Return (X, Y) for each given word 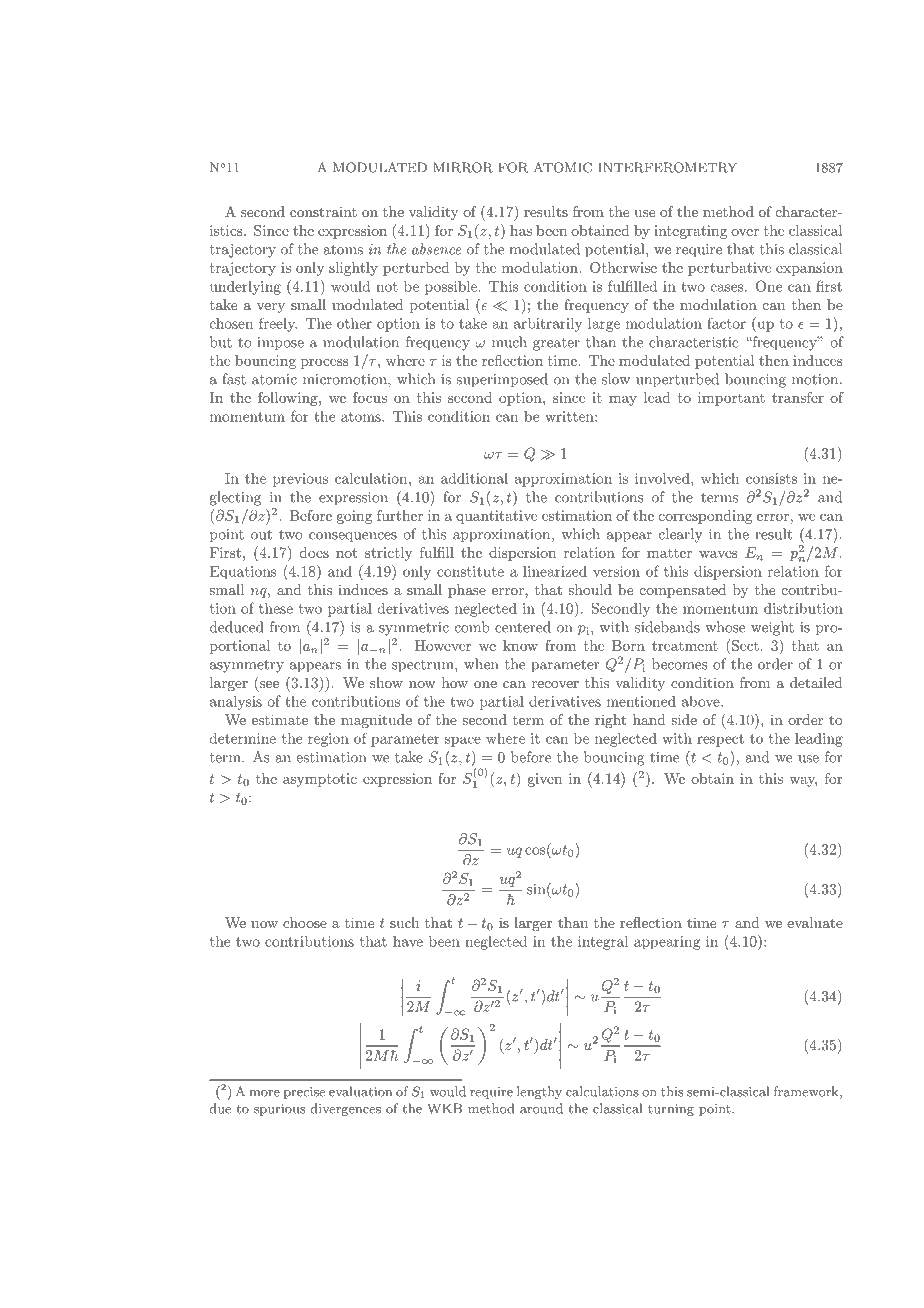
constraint (323, 212)
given (545, 780)
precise (304, 1093)
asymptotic (320, 780)
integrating (690, 232)
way (803, 782)
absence (436, 249)
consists (771, 478)
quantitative (496, 517)
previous (300, 480)
